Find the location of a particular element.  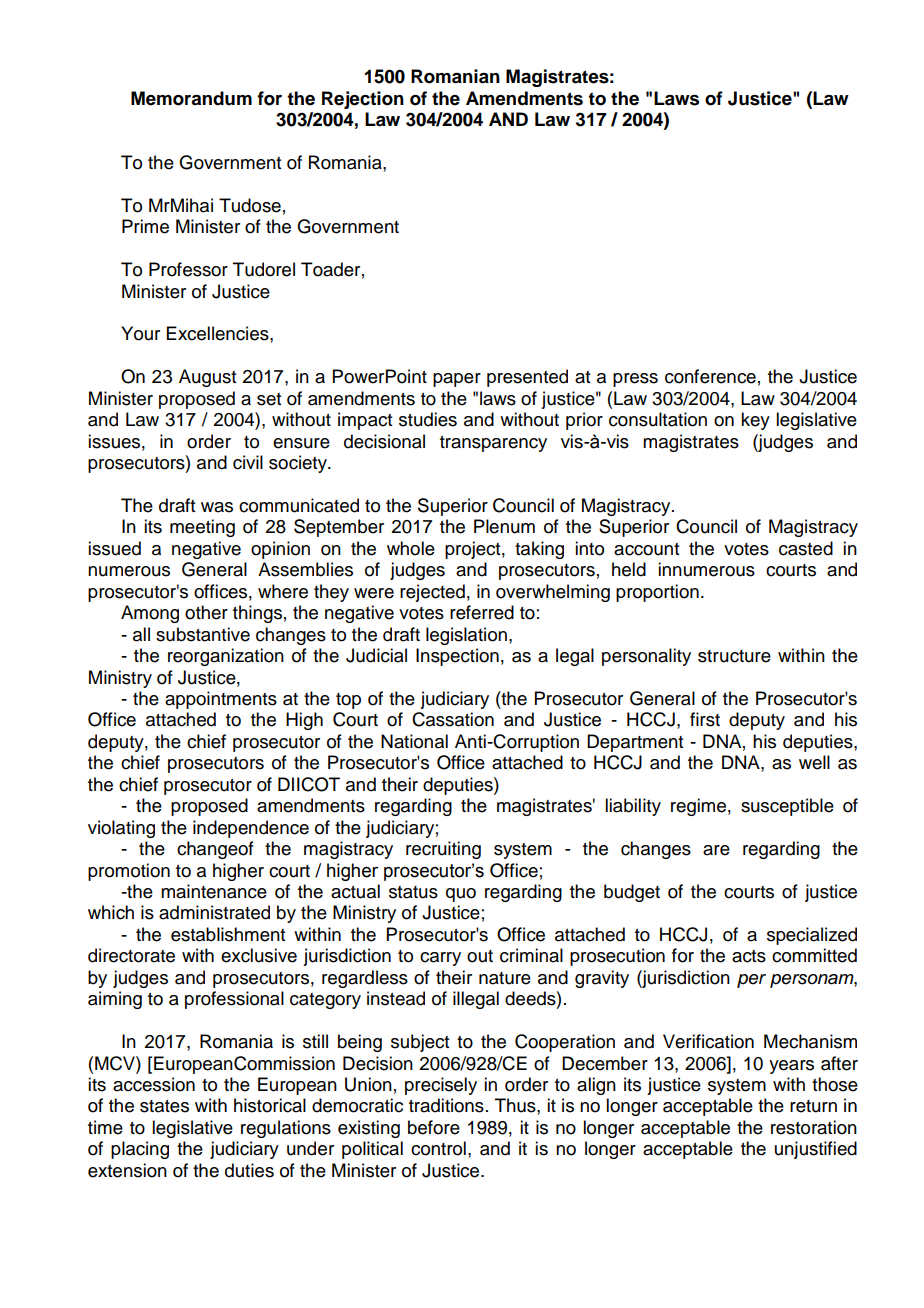

maintenance is located at coordinates (214, 891).
